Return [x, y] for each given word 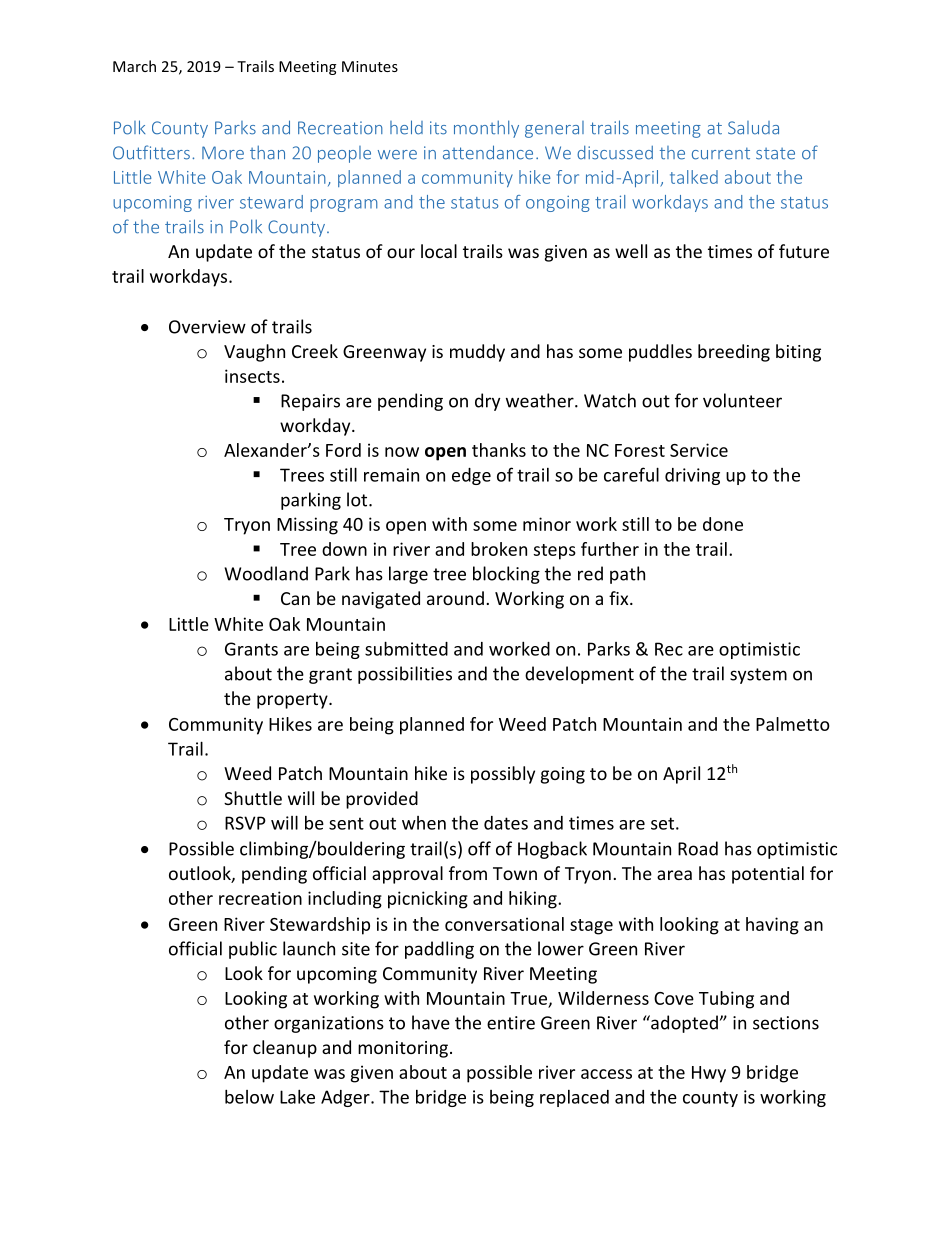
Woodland [266, 573]
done [723, 524]
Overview [207, 327]
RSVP [245, 823]
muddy [477, 353]
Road [698, 848]
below [249, 1096]
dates [506, 823]
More [223, 153]
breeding [734, 353]
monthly [486, 129]
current [721, 153]
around [455, 598]
